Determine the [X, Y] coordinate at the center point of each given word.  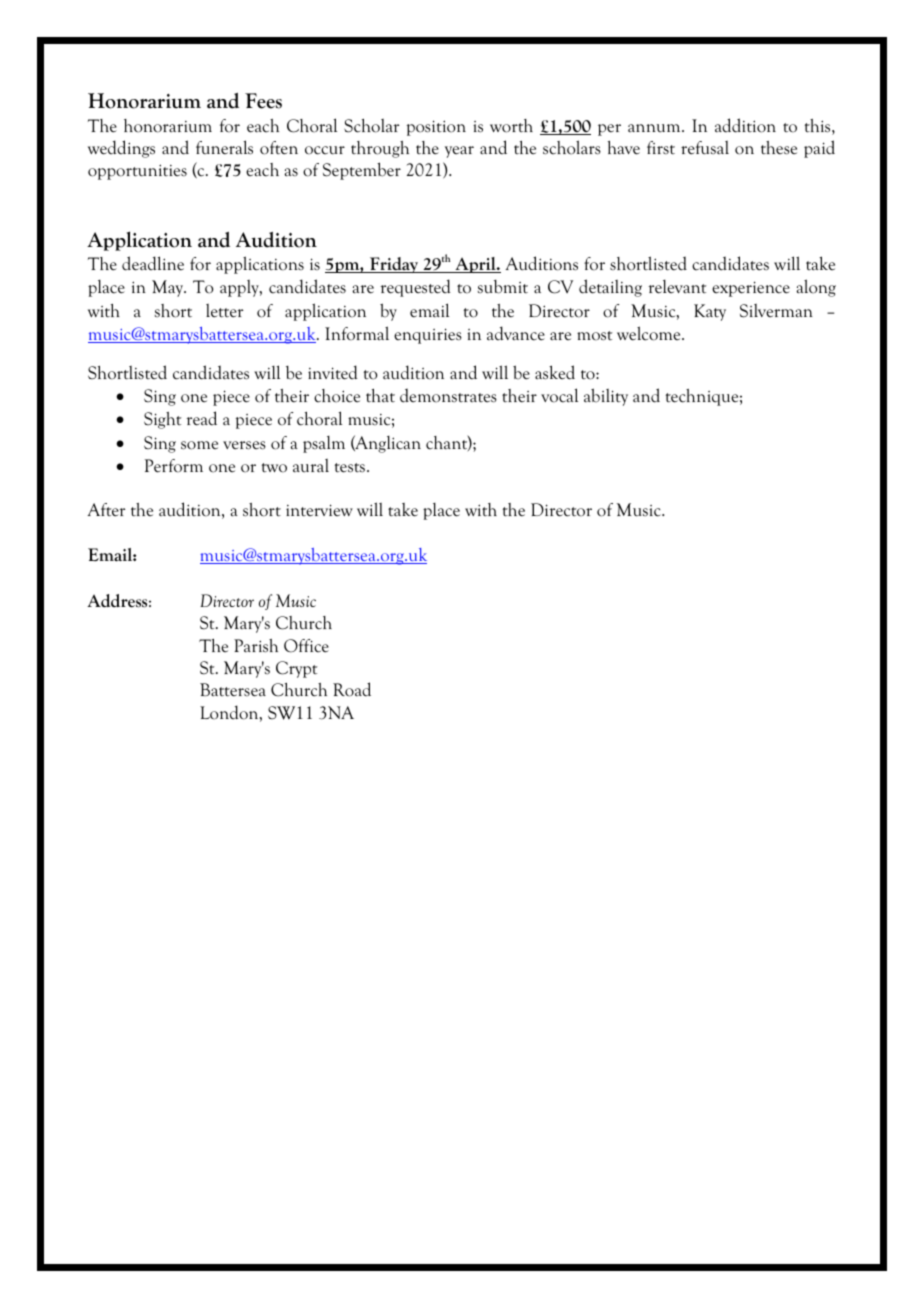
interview [319, 510]
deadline [153, 263]
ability [606, 397]
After [106, 510]
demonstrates [448, 395]
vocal [559, 395]
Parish [256, 646]
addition [745, 125]
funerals [224, 147]
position [436, 128]
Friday [394, 265]
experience [751, 289]
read [201, 418]
